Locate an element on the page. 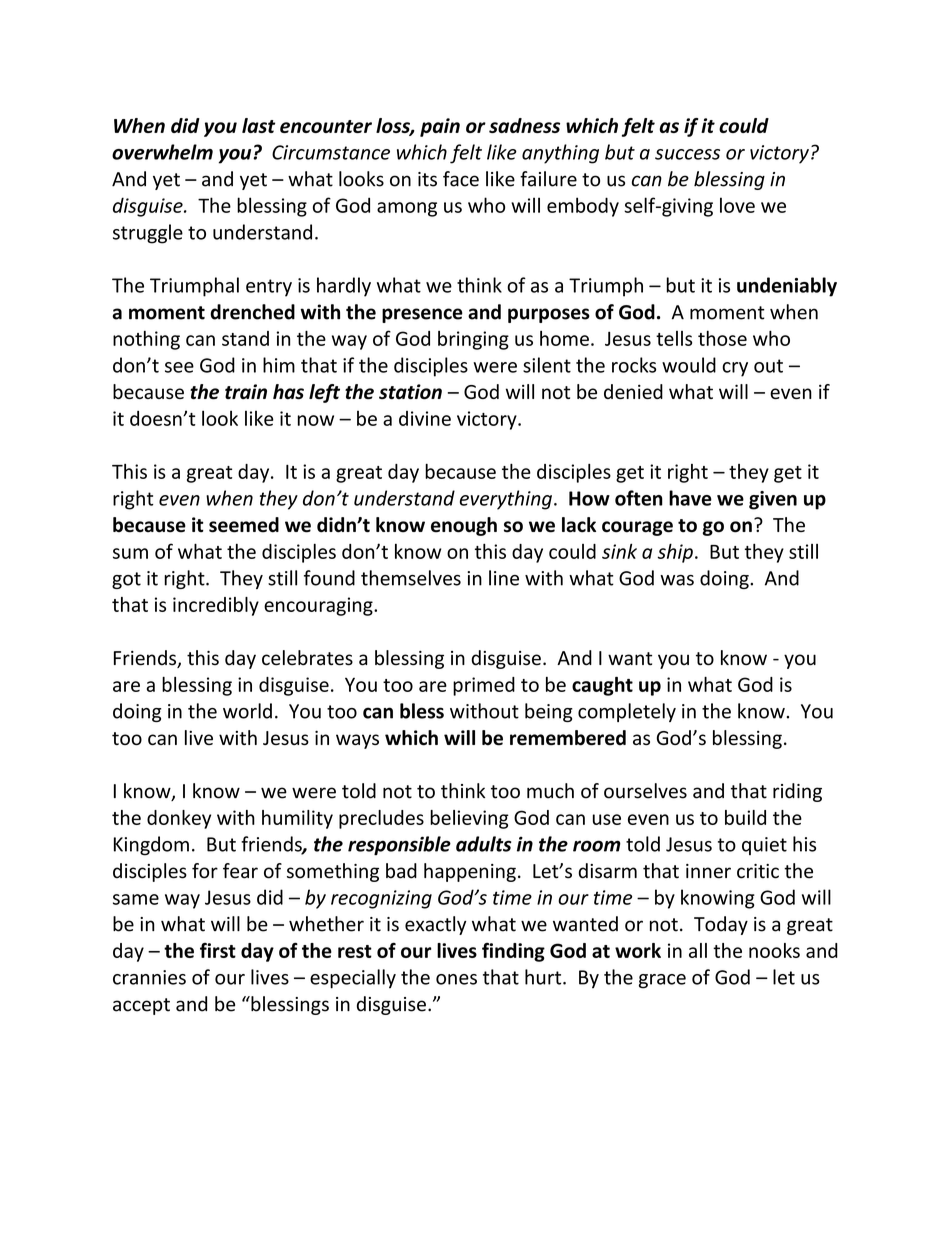 The width and height of the page is (952, 1233). ones is located at coordinates (456, 979).
